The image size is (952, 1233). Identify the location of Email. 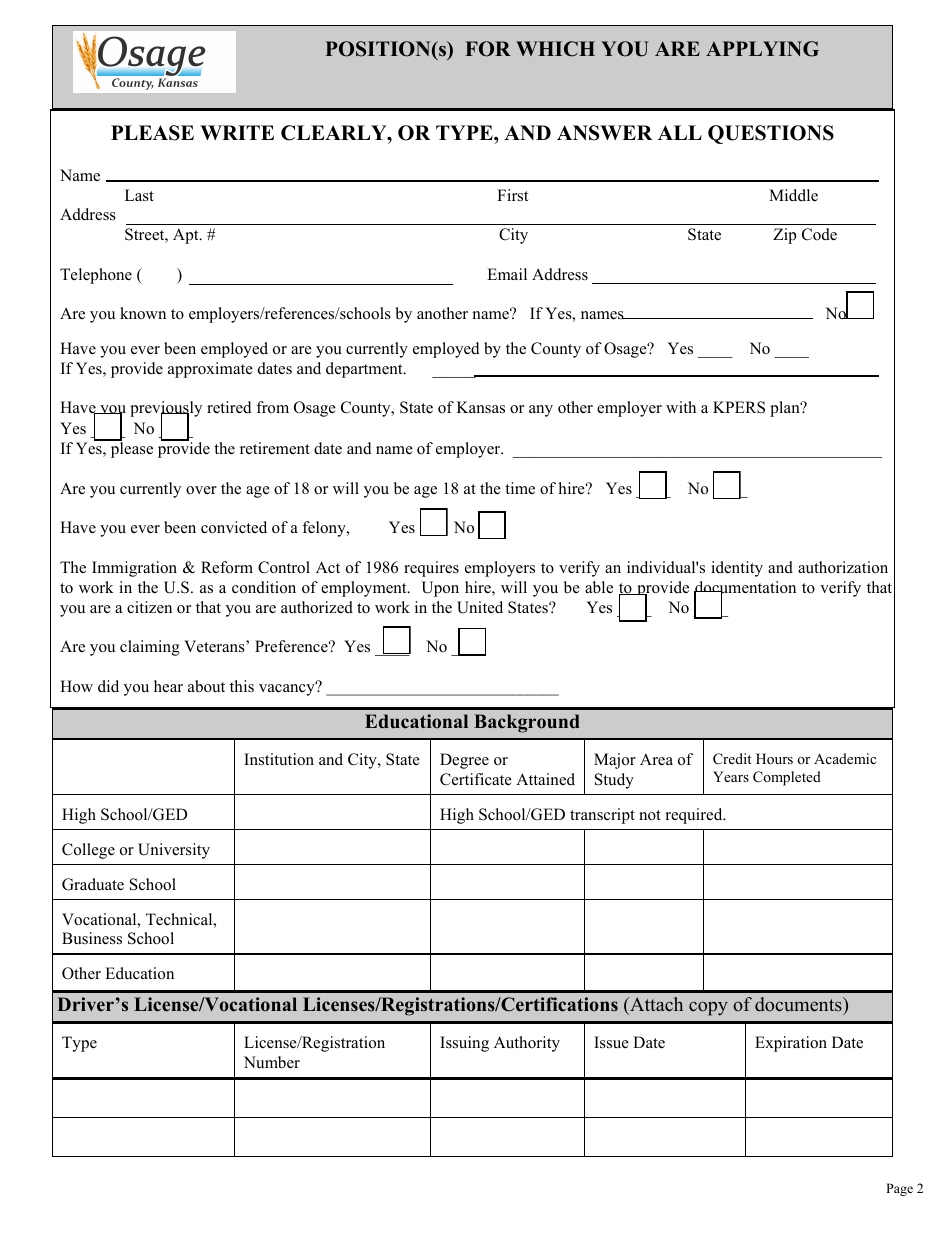
(507, 274).
